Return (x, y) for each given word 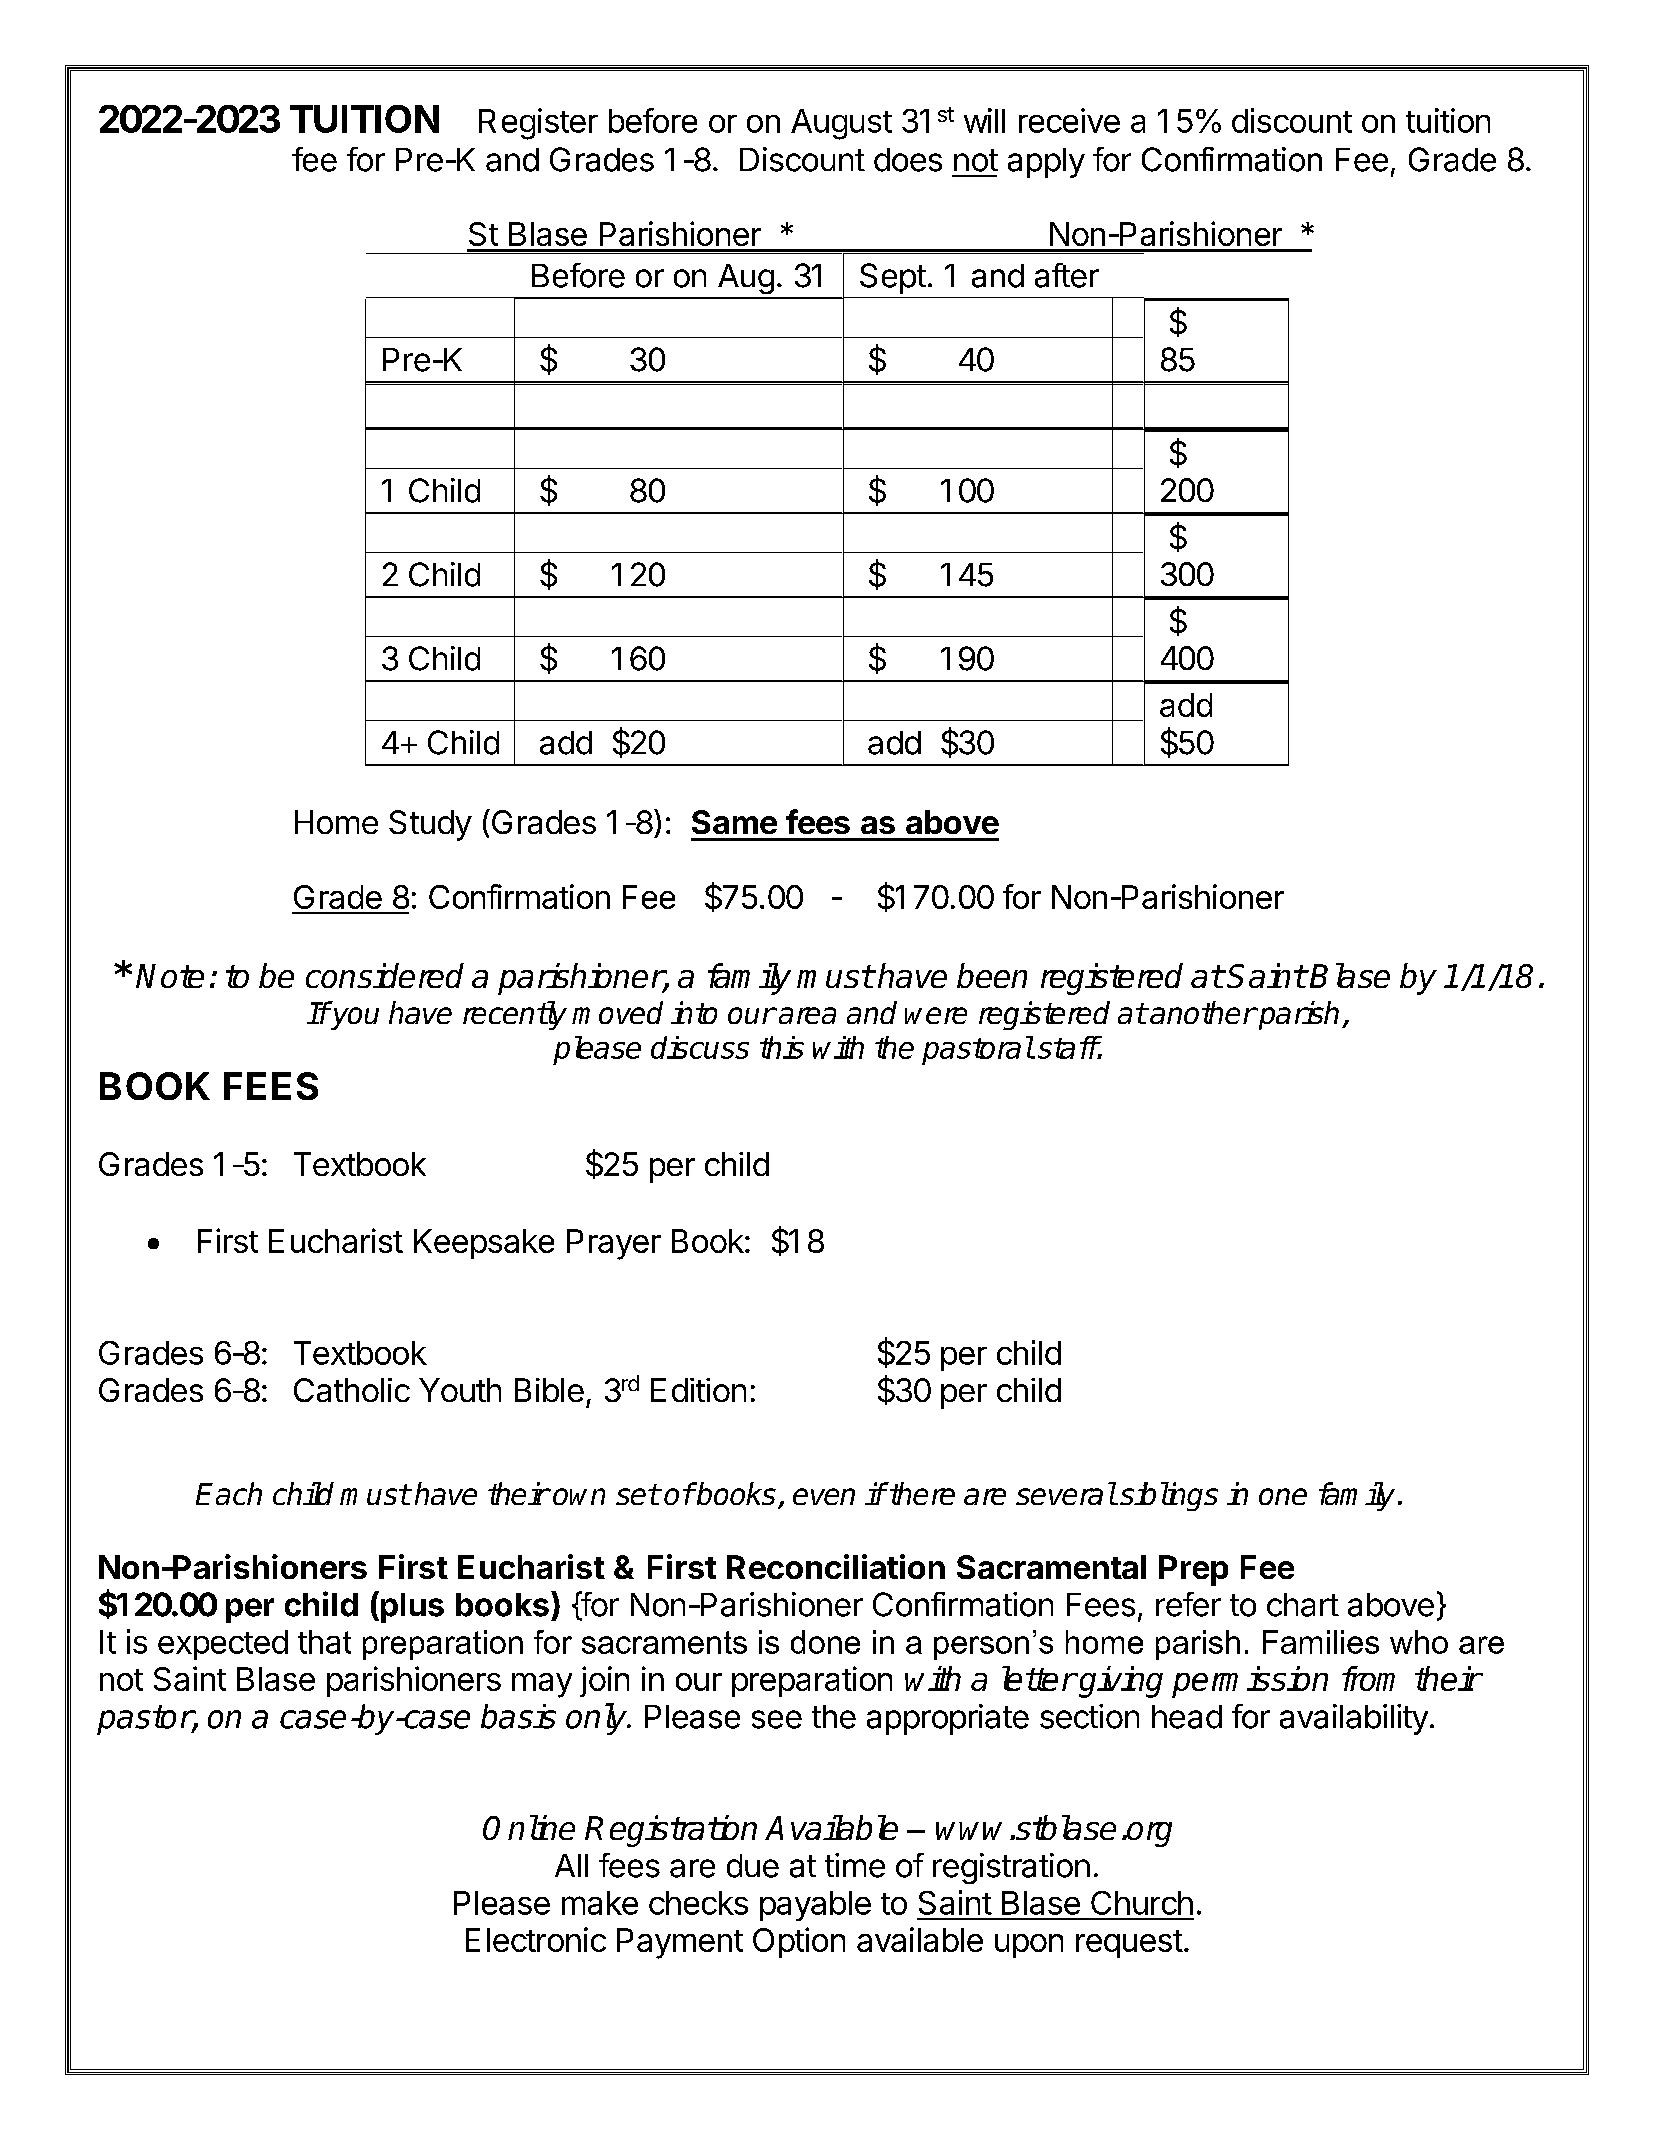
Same (734, 822)
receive (1069, 120)
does (908, 160)
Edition (698, 1390)
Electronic (536, 1939)
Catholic (352, 1390)
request (1129, 1944)
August (841, 124)
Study (430, 825)
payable (815, 1906)
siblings (1169, 1496)
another (1203, 1012)
